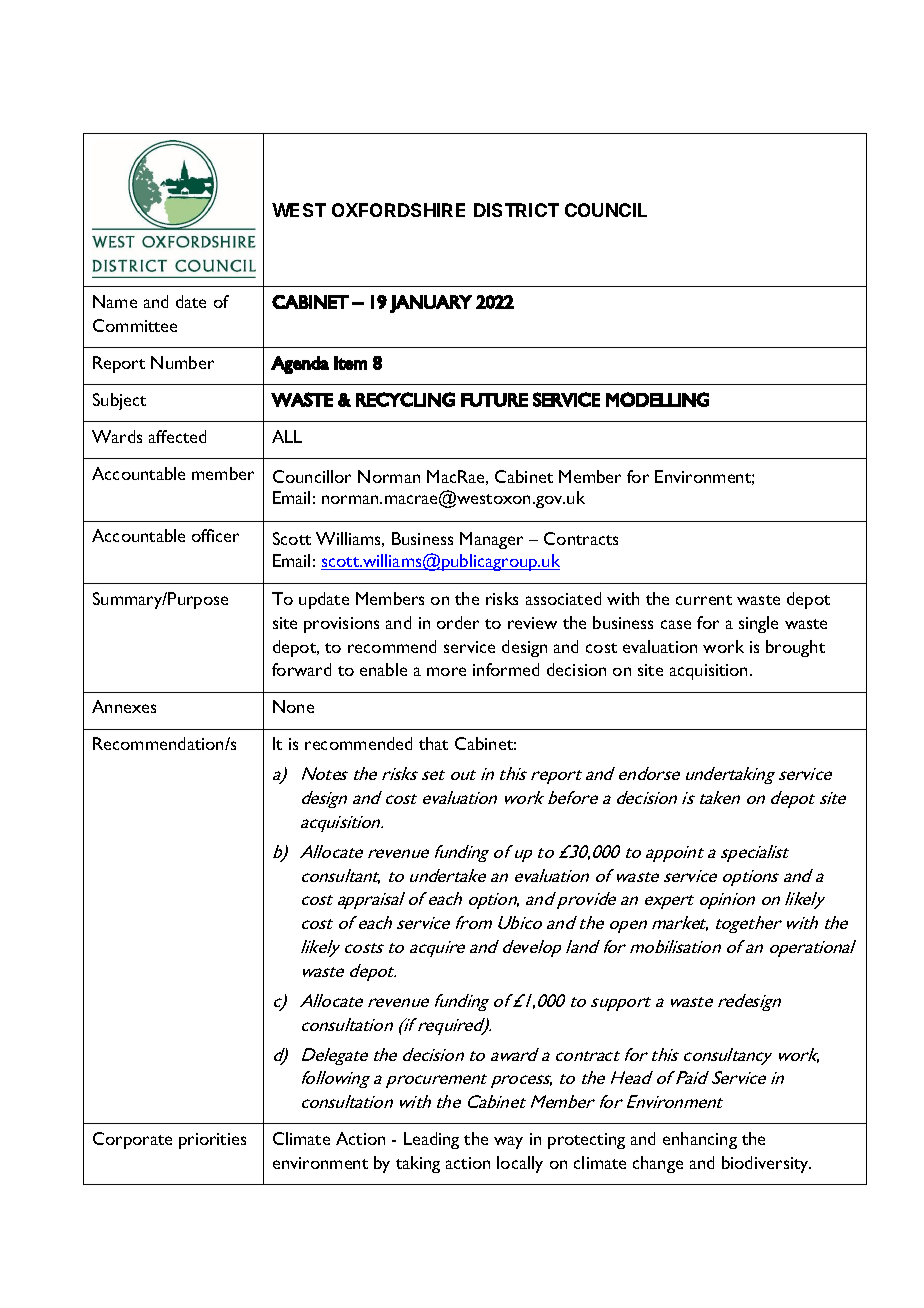  I want to click on brought, so click(795, 648).
